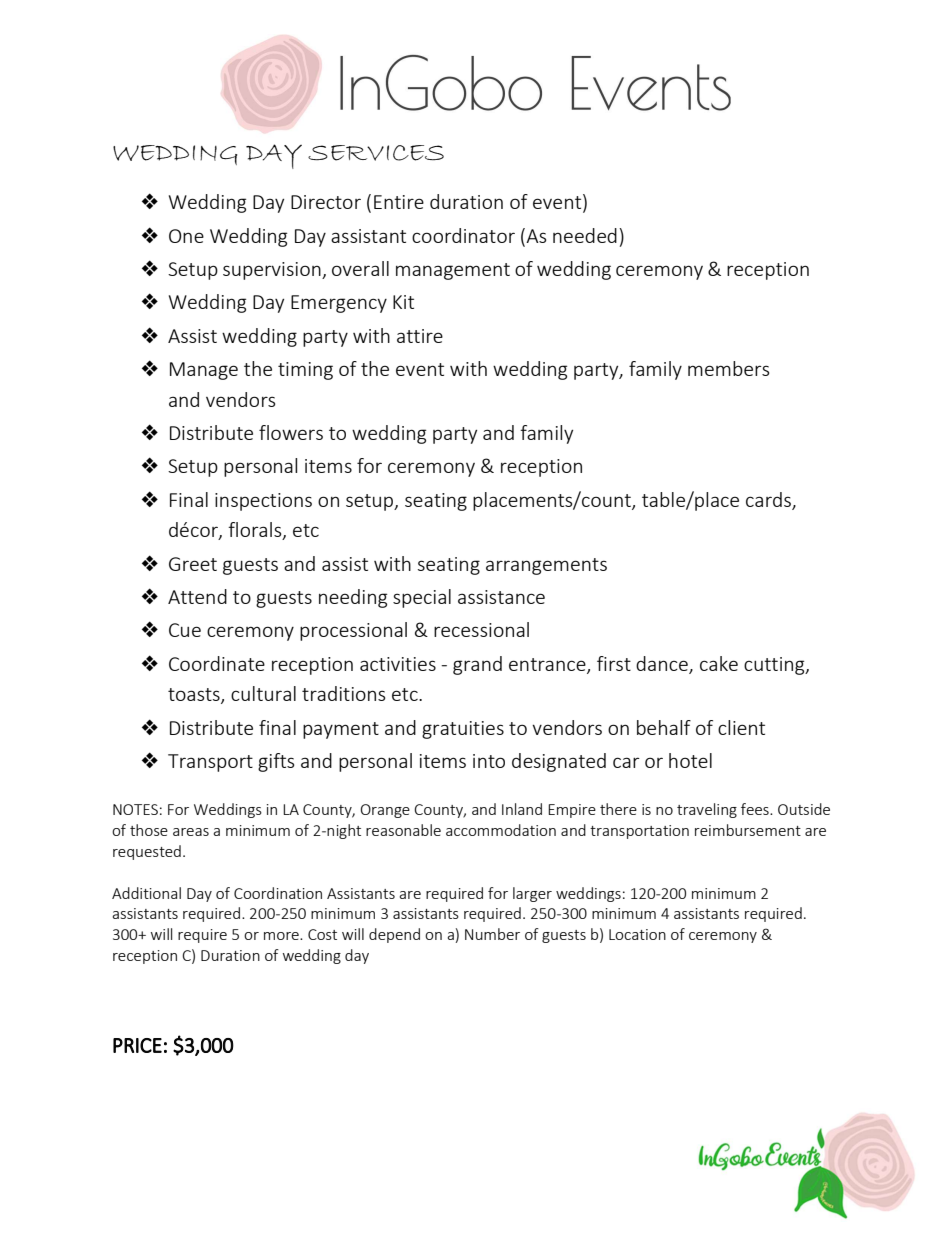  Describe the element at coordinates (263, 502) in the screenshot. I see `inspections` at that location.
